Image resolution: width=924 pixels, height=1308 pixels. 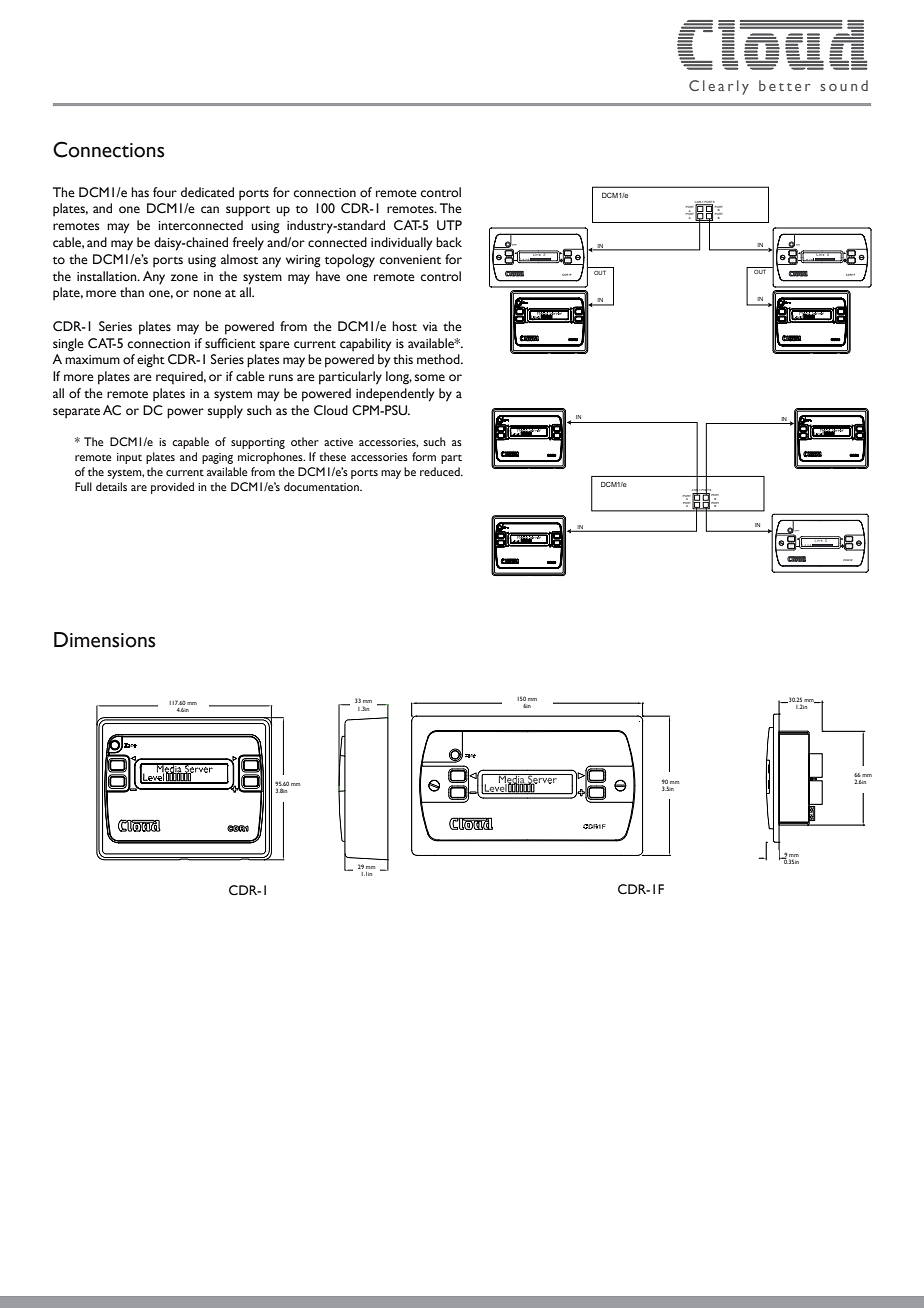 What do you see at coordinates (132, 292) in the screenshot?
I see `than` at bounding box center [132, 292].
